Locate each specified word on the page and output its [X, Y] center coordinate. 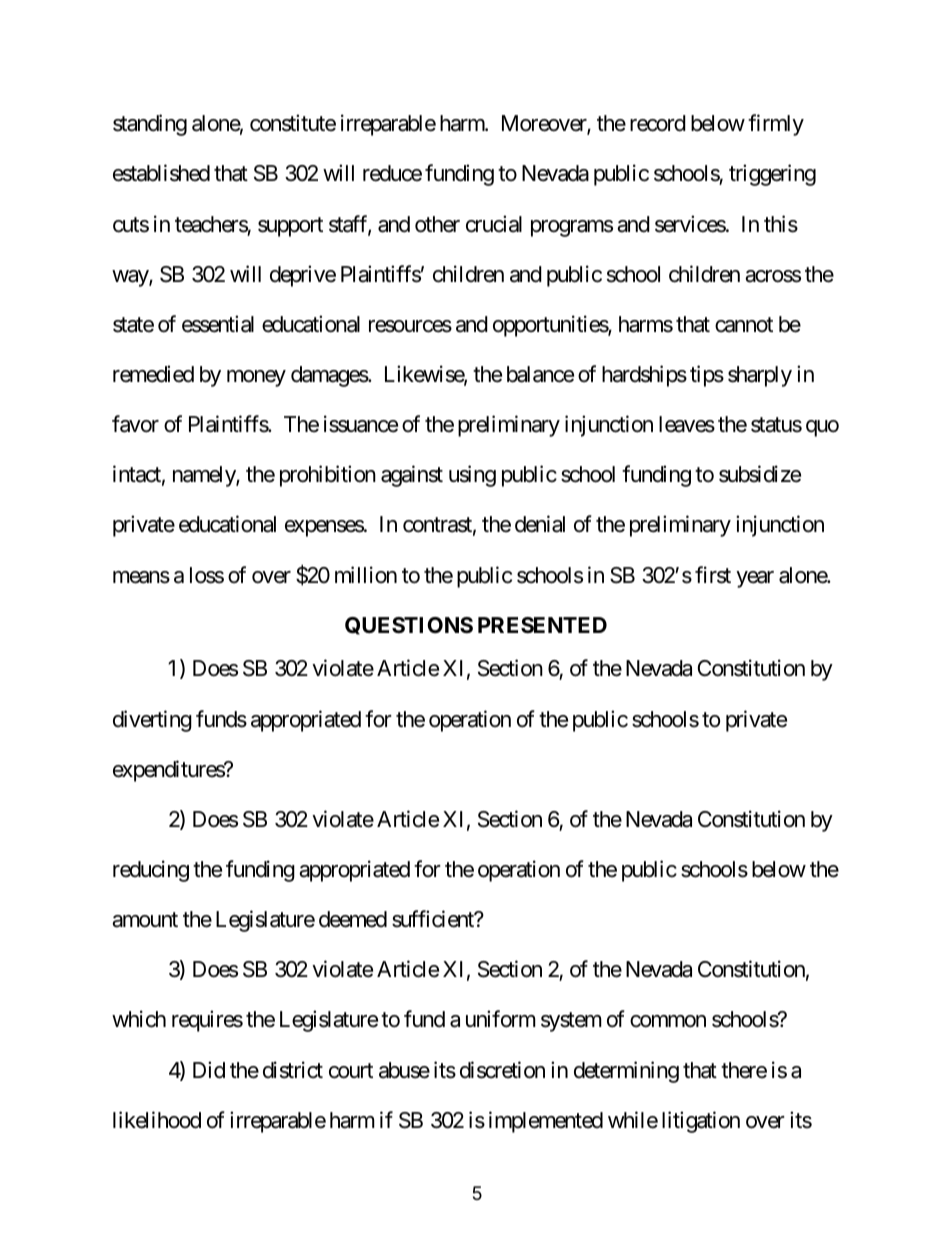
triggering [772, 175]
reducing [151, 871]
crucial [494, 224]
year [755, 579]
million [366, 574]
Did [209, 1070]
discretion [502, 1070]
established [161, 173]
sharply [760, 376]
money [256, 378]
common [668, 1021]
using [472, 476]
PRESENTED [542, 625]
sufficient [434, 919]
